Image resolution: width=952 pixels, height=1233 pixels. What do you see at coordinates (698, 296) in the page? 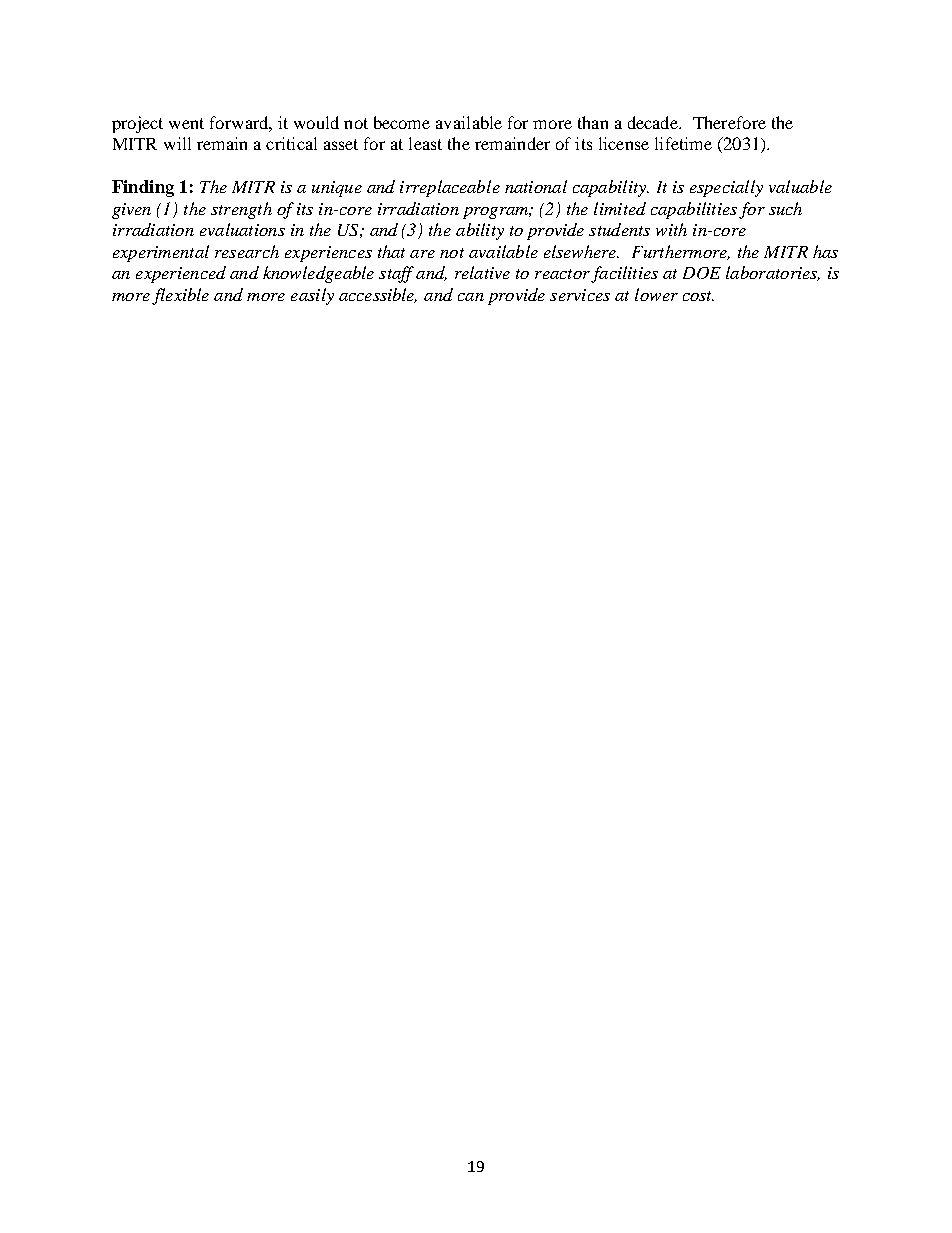
I see `cost` at bounding box center [698, 296].
